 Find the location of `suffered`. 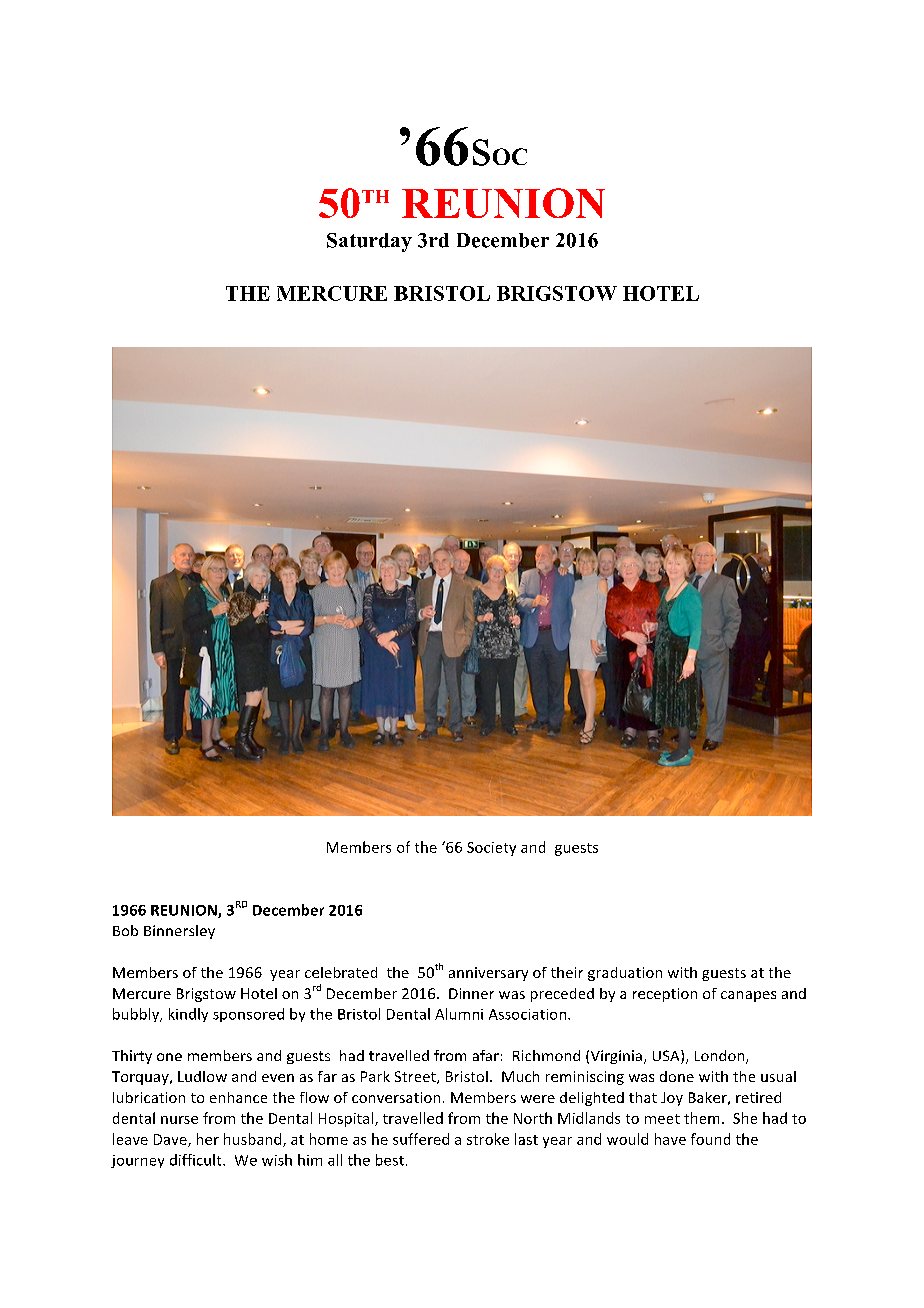

suffered is located at coordinates (421, 1139).
